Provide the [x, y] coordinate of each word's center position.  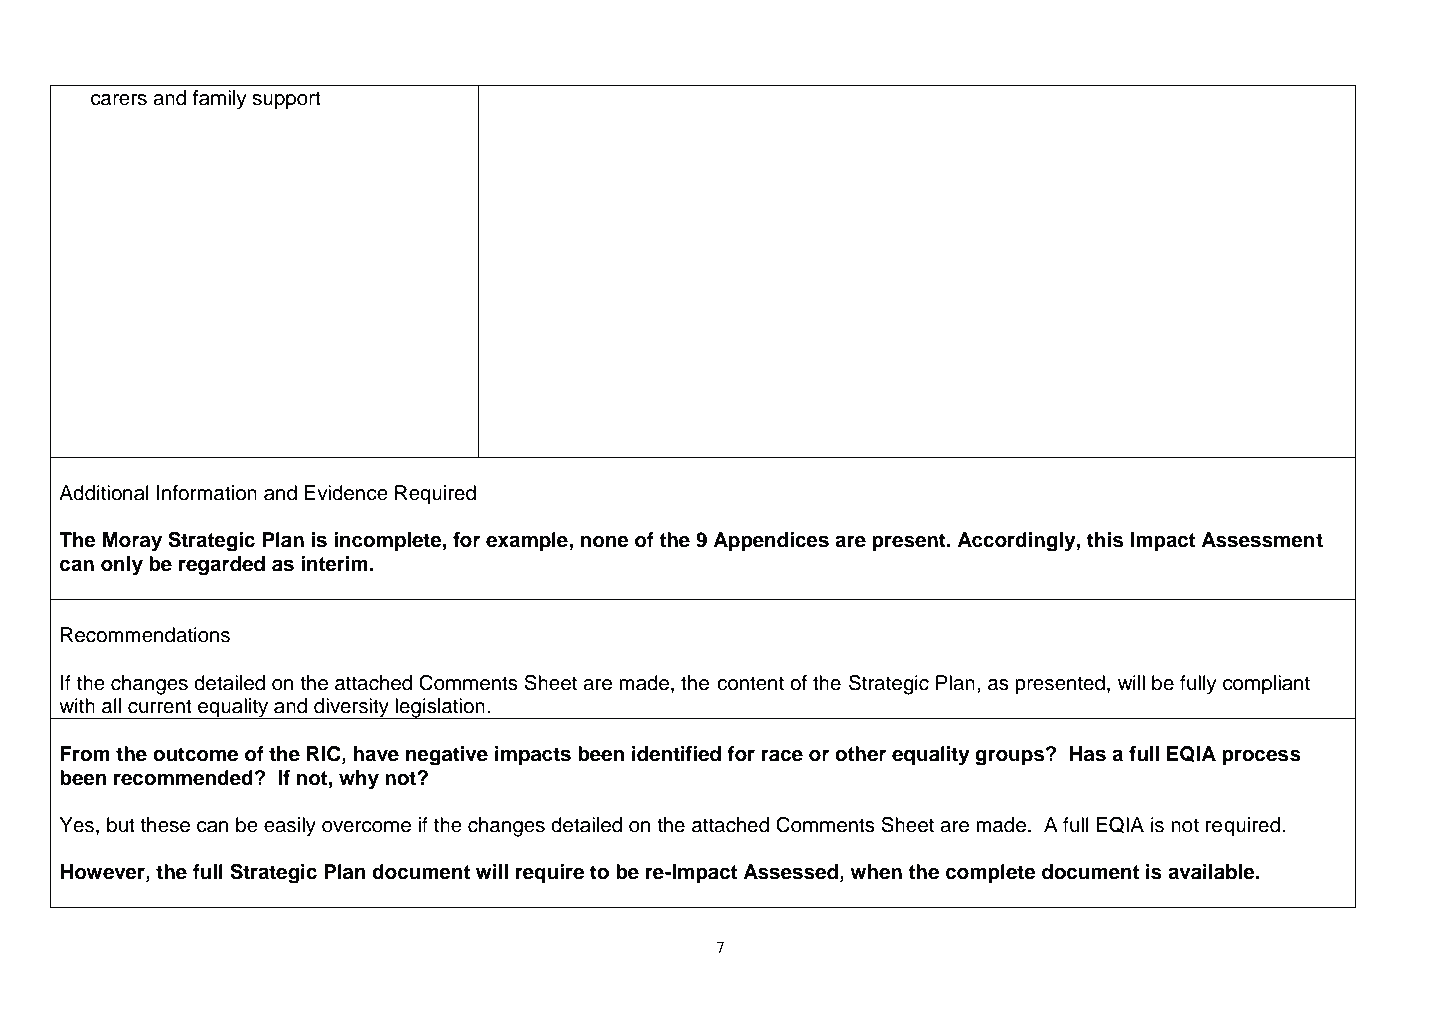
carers [119, 100]
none [605, 541]
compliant [1266, 685]
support [286, 100]
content [750, 683]
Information [207, 493]
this [1105, 540]
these [165, 825]
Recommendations [145, 635]
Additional [104, 493]
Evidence [346, 493]
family [220, 100]
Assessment [1262, 540]
